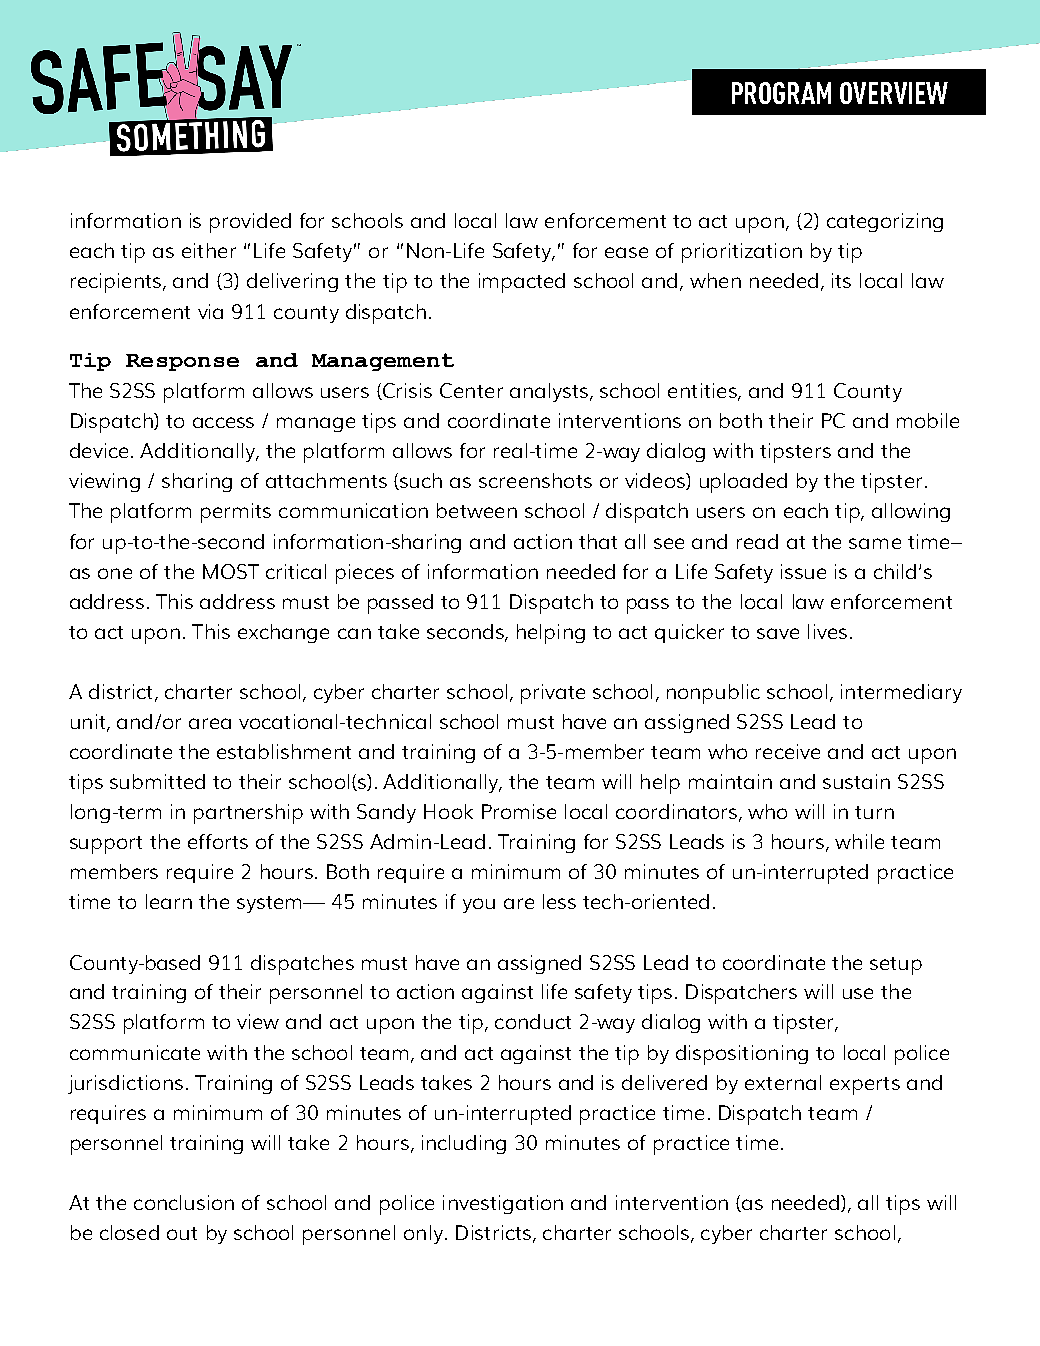  What do you see at coordinates (184, 1202) in the document?
I see `conclusion` at bounding box center [184, 1202].
